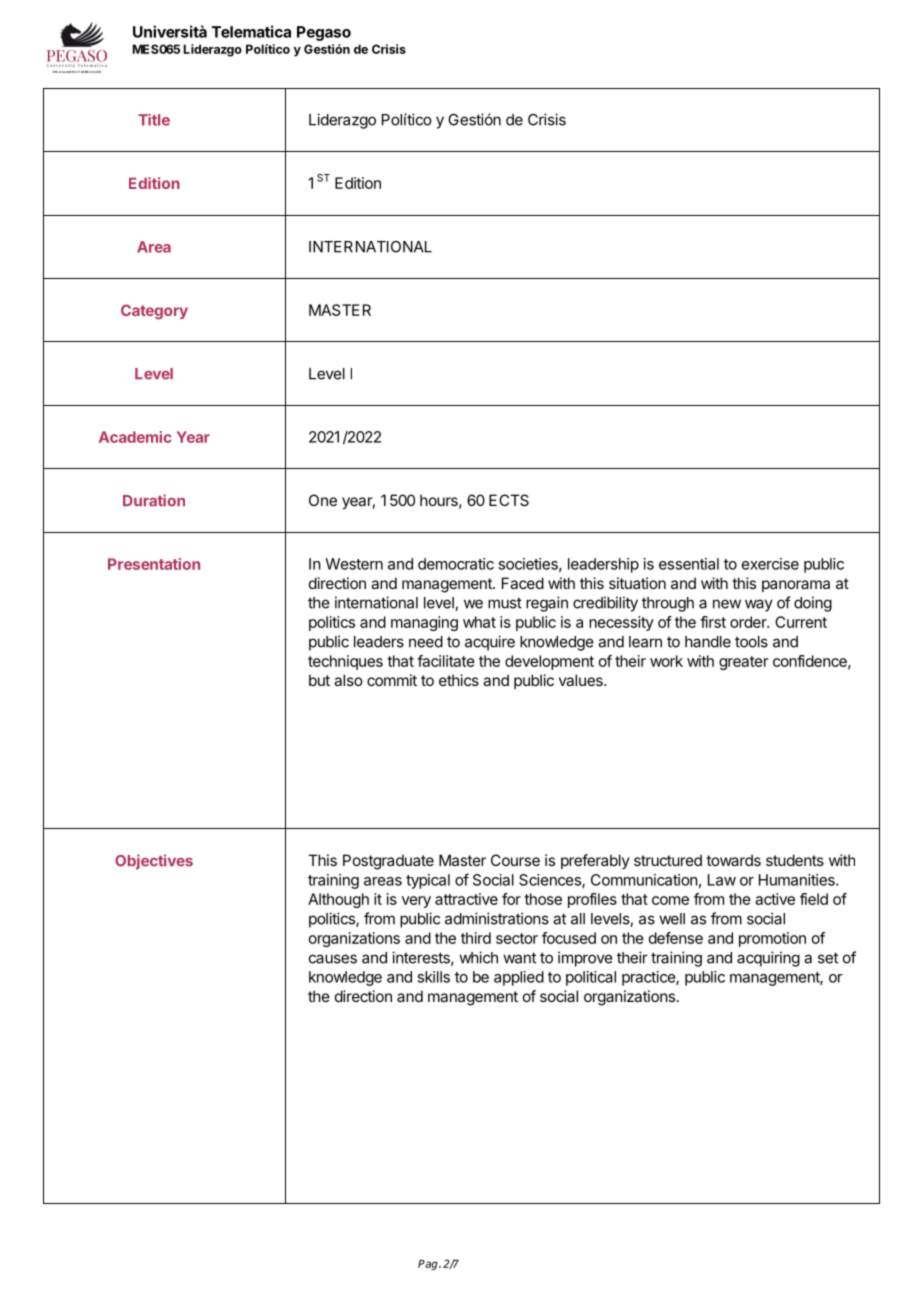  I want to click on towards, so click(733, 860).
